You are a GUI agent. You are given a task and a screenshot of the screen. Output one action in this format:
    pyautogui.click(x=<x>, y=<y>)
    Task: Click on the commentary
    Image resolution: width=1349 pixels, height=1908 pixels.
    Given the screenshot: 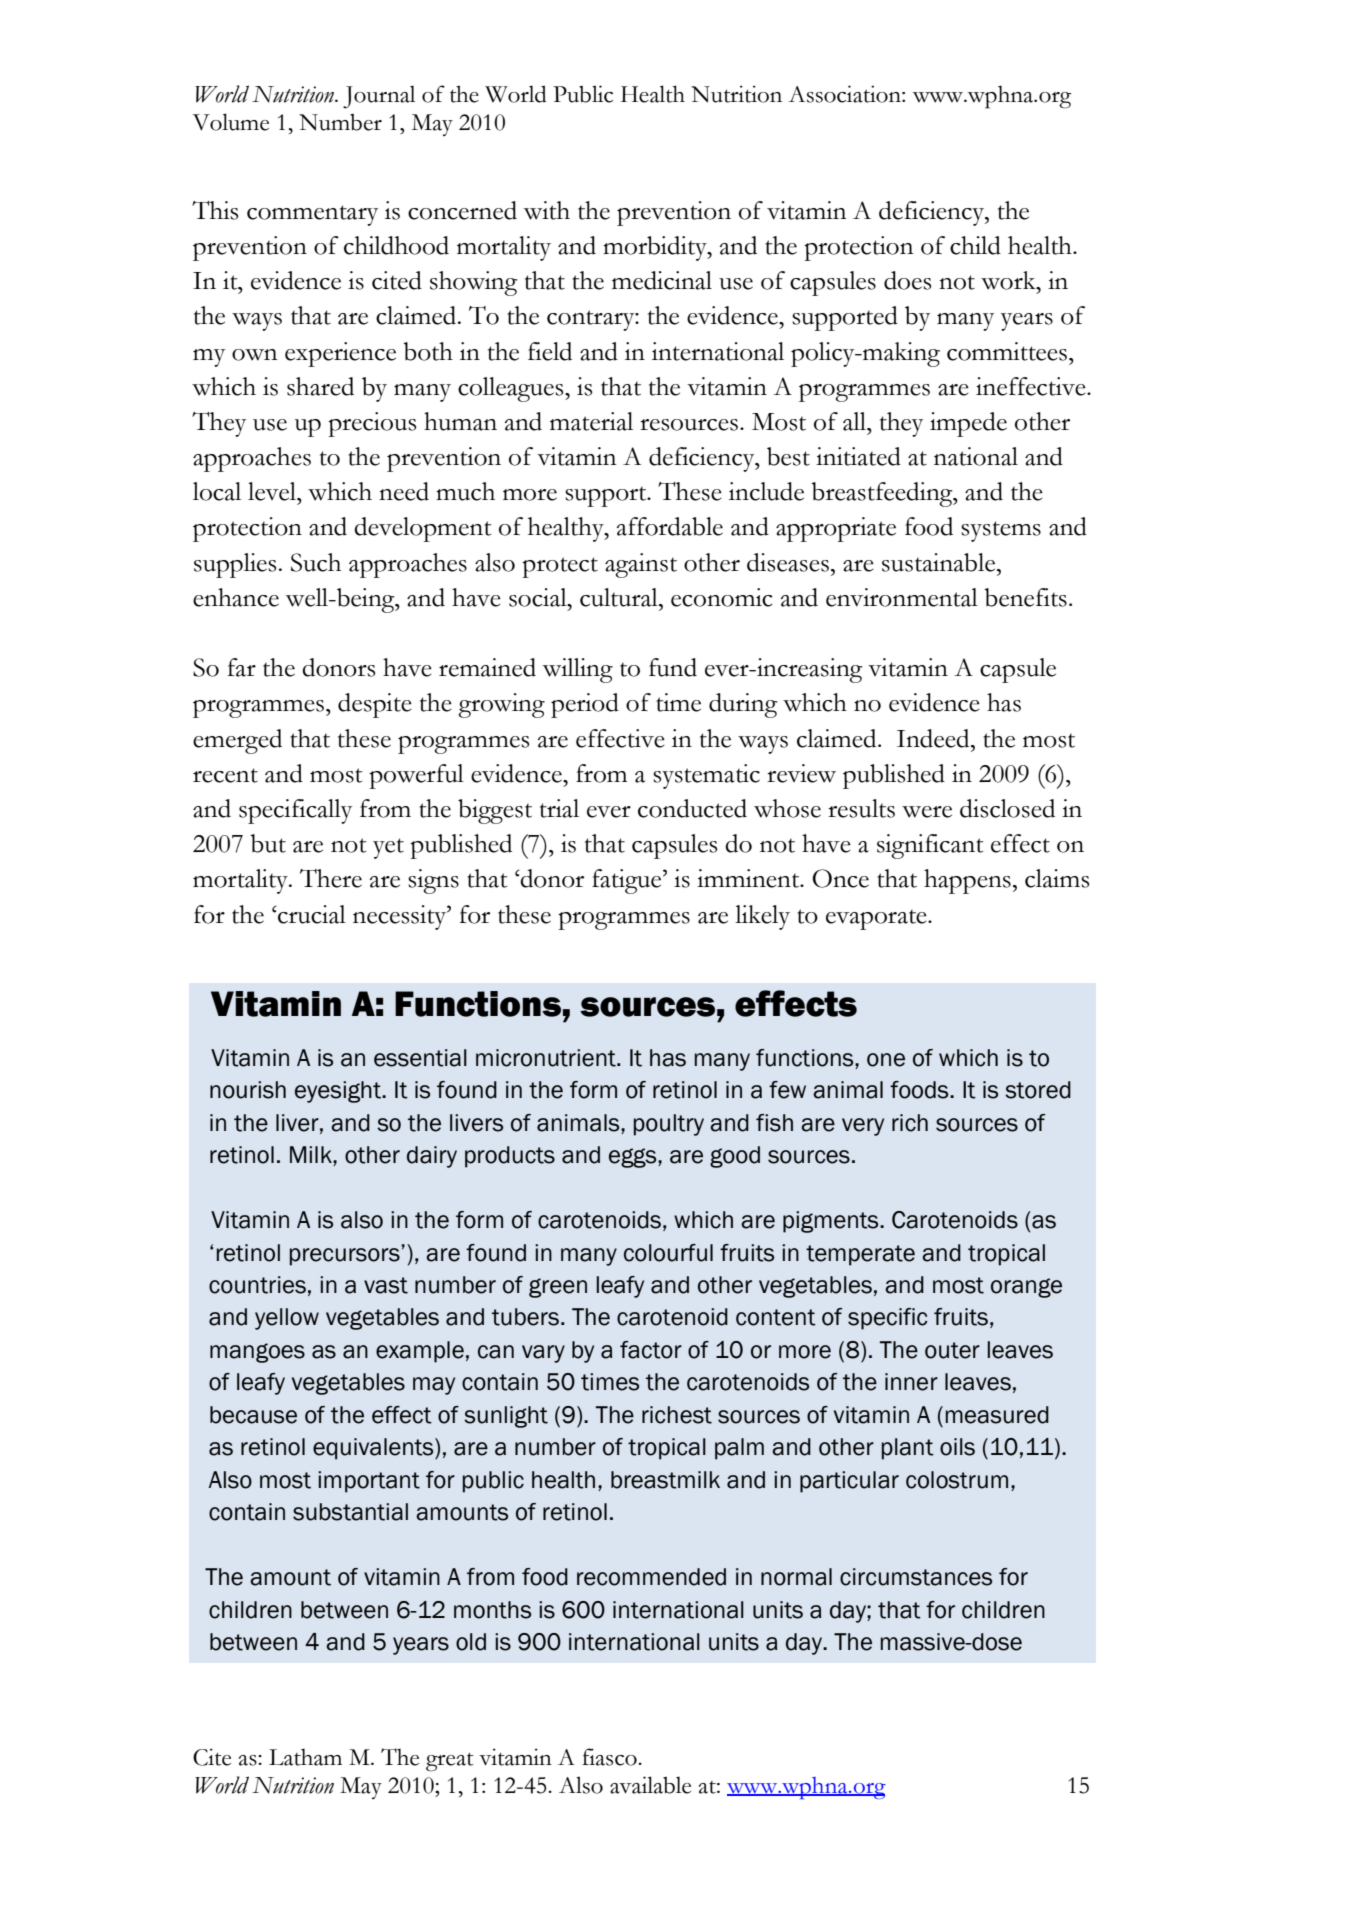 What is the action you would take?
    pyautogui.click(x=312, y=215)
